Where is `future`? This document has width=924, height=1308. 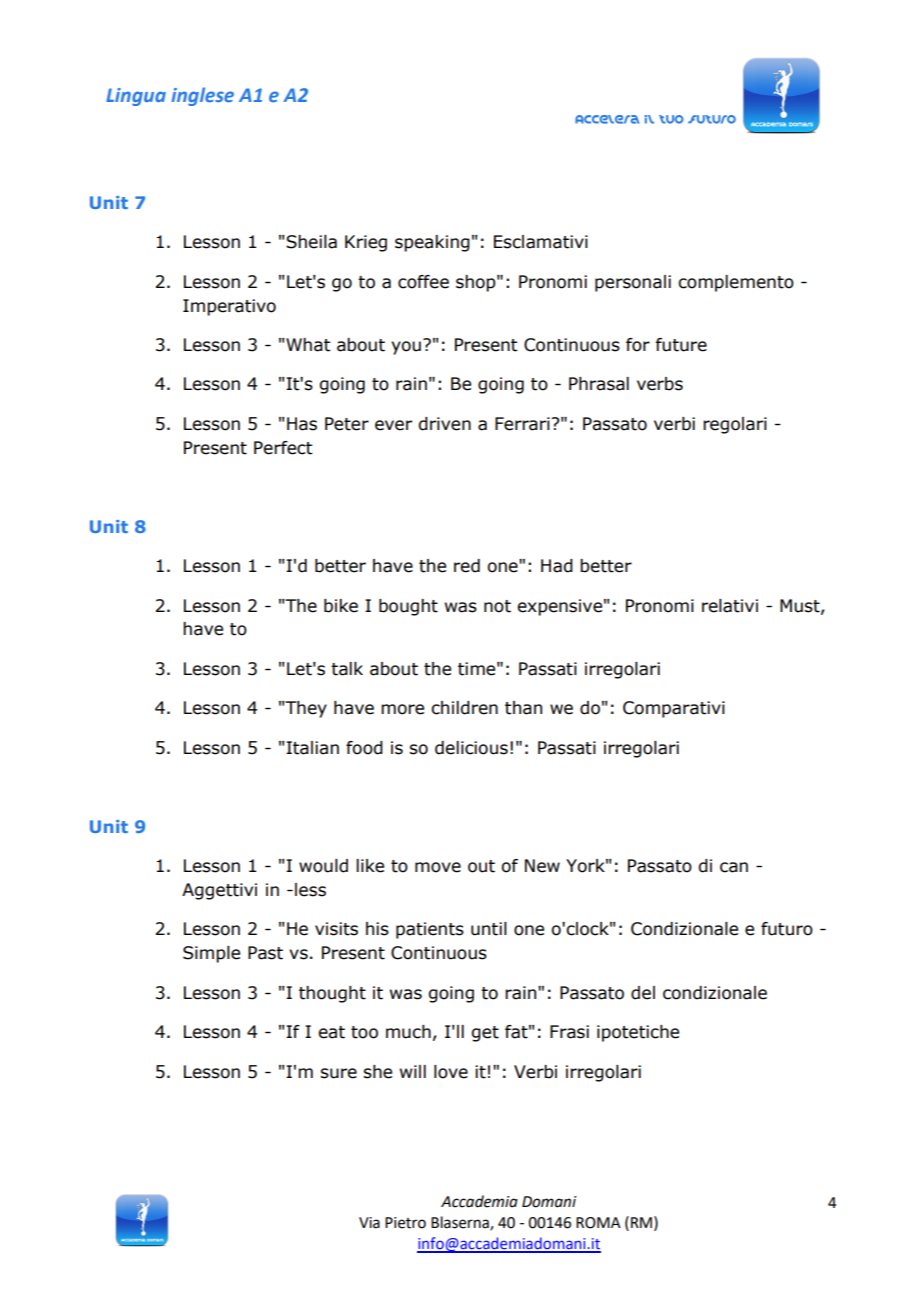 future is located at coordinates (681, 345).
